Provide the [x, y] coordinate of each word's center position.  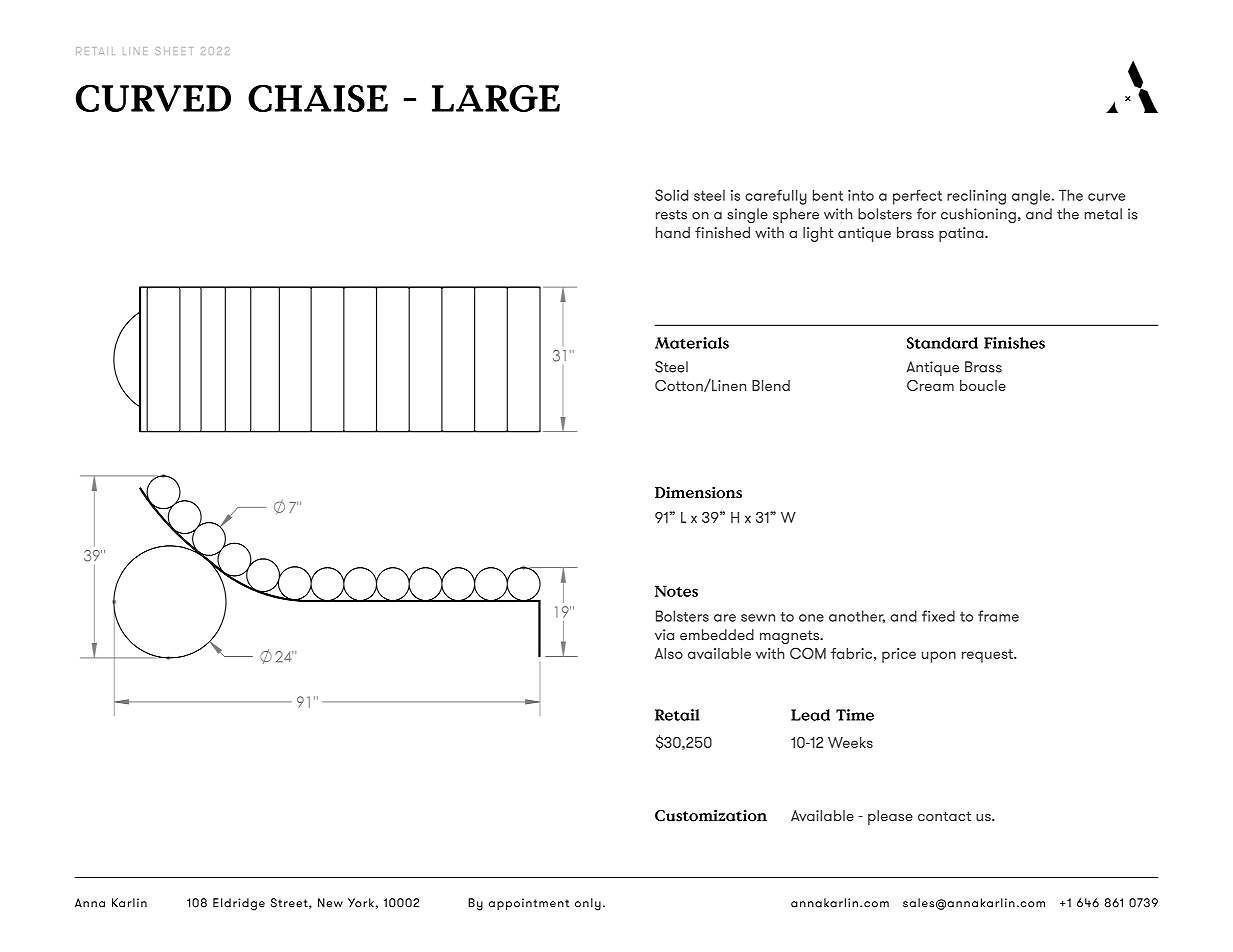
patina [962, 234]
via [664, 635]
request [988, 656]
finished [722, 232]
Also [669, 653]
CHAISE [318, 98]
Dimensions [698, 492]
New [330, 903]
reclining [976, 197]
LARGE [496, 98]
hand [673, 232]
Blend [771, 385]
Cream [930, 385]
